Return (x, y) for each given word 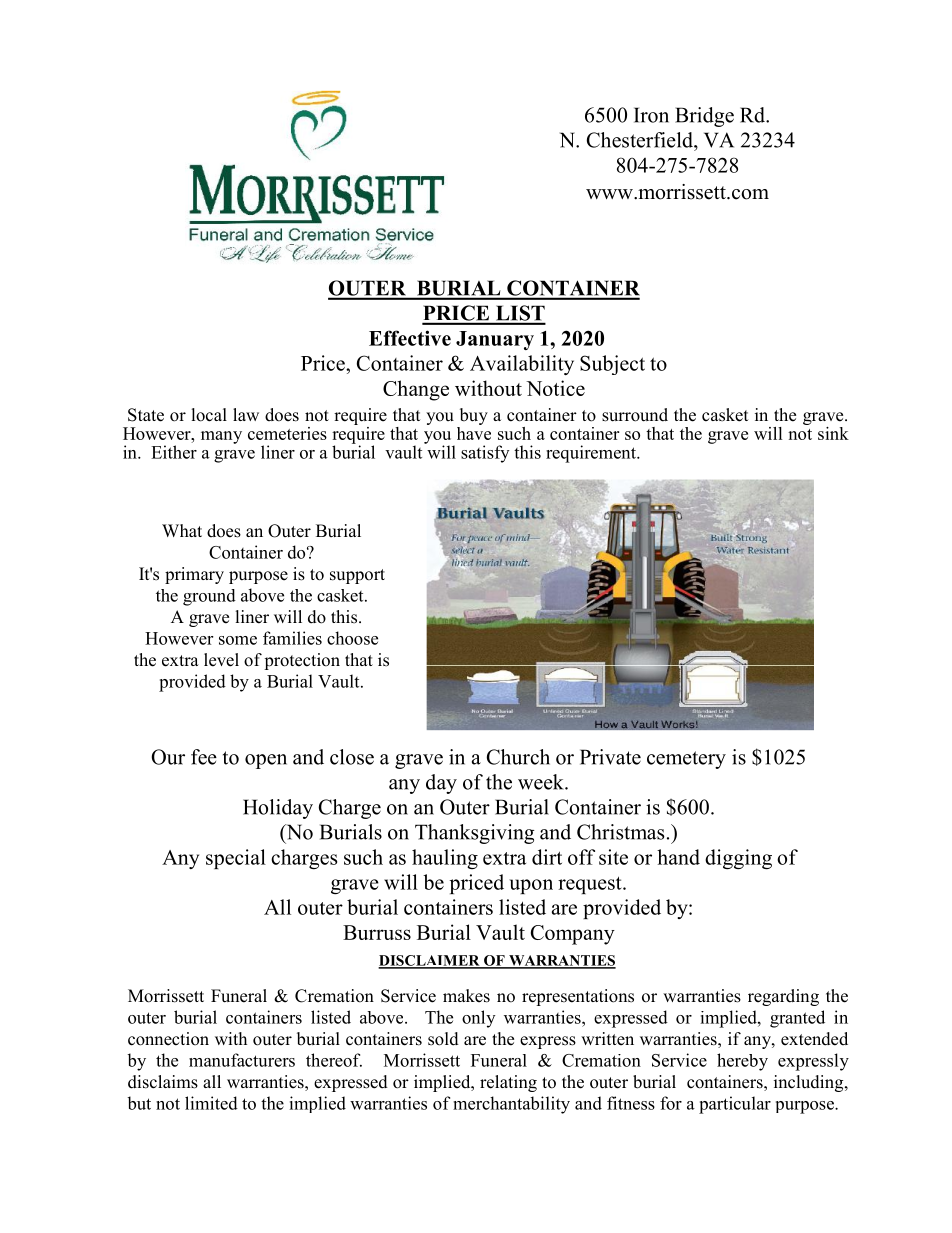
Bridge (704, 117)
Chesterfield (641, 140)
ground (209, 597)
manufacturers (242, 1060)
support (357, 576)
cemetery (686, 760)
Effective (410, 338)
